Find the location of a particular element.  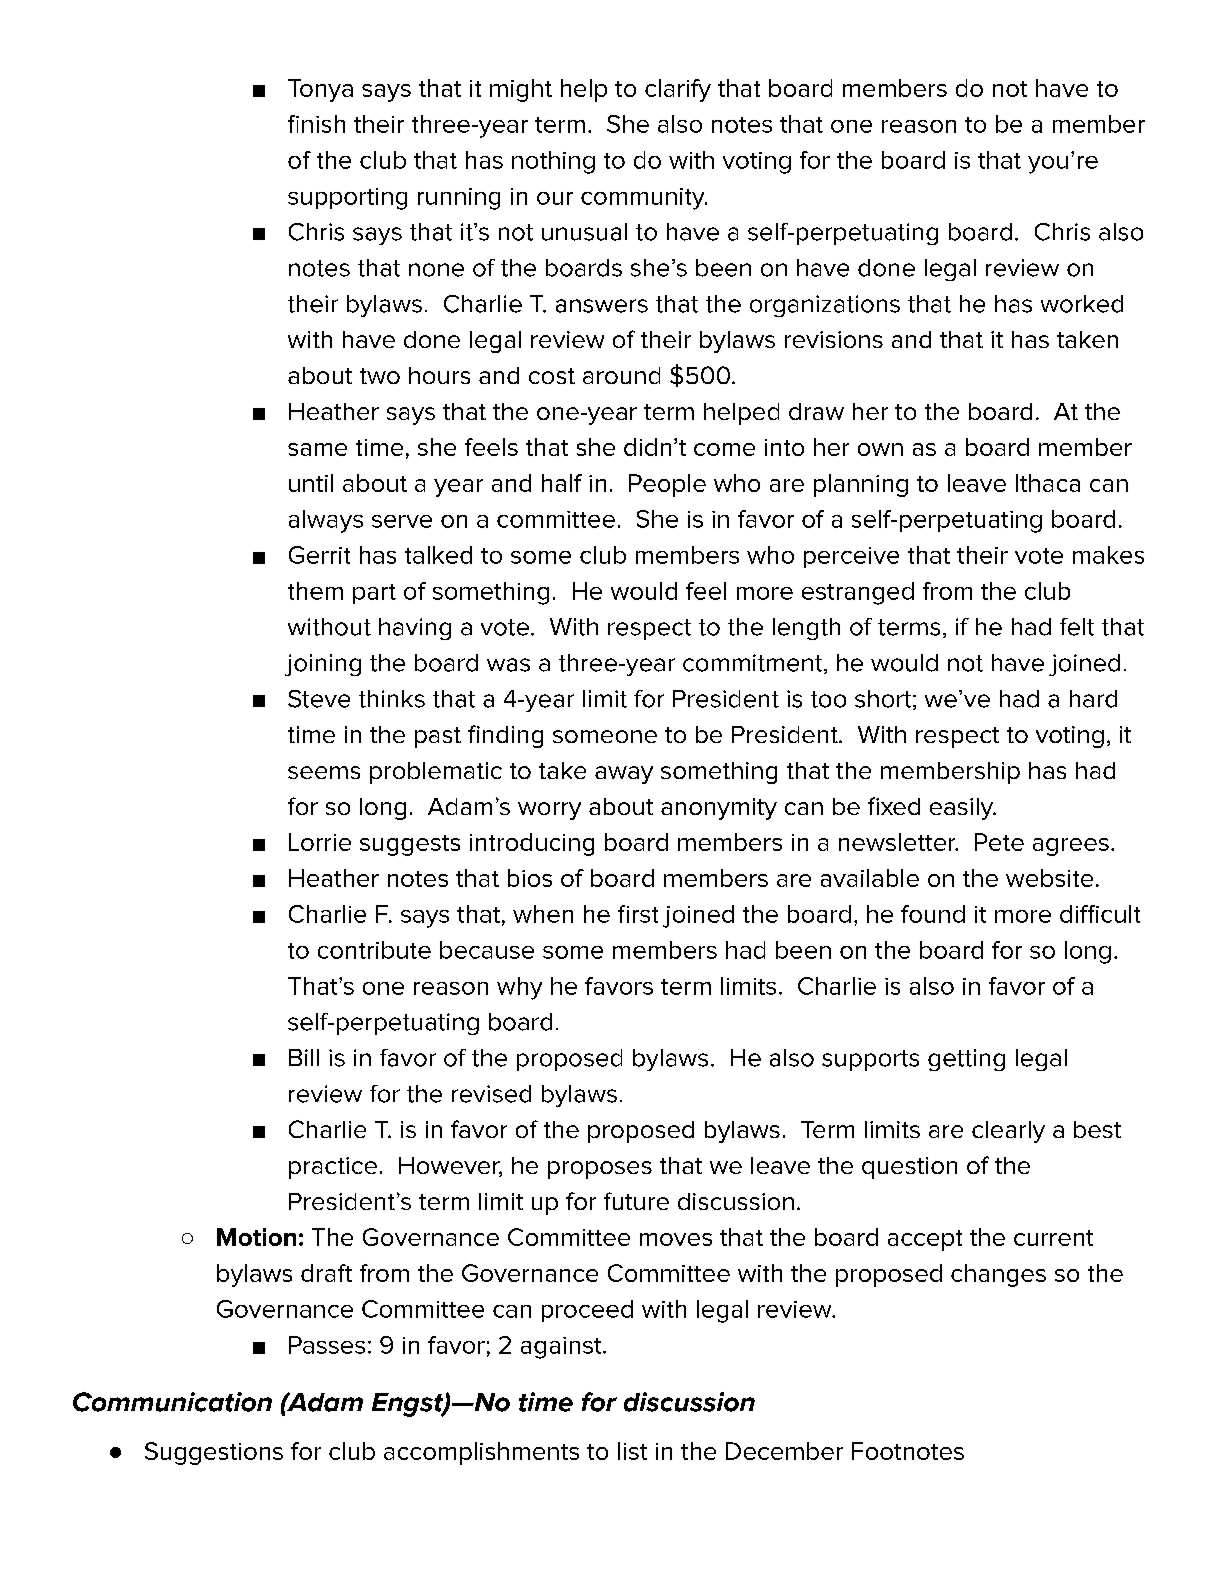

away is located at coordinates (624, 775).
